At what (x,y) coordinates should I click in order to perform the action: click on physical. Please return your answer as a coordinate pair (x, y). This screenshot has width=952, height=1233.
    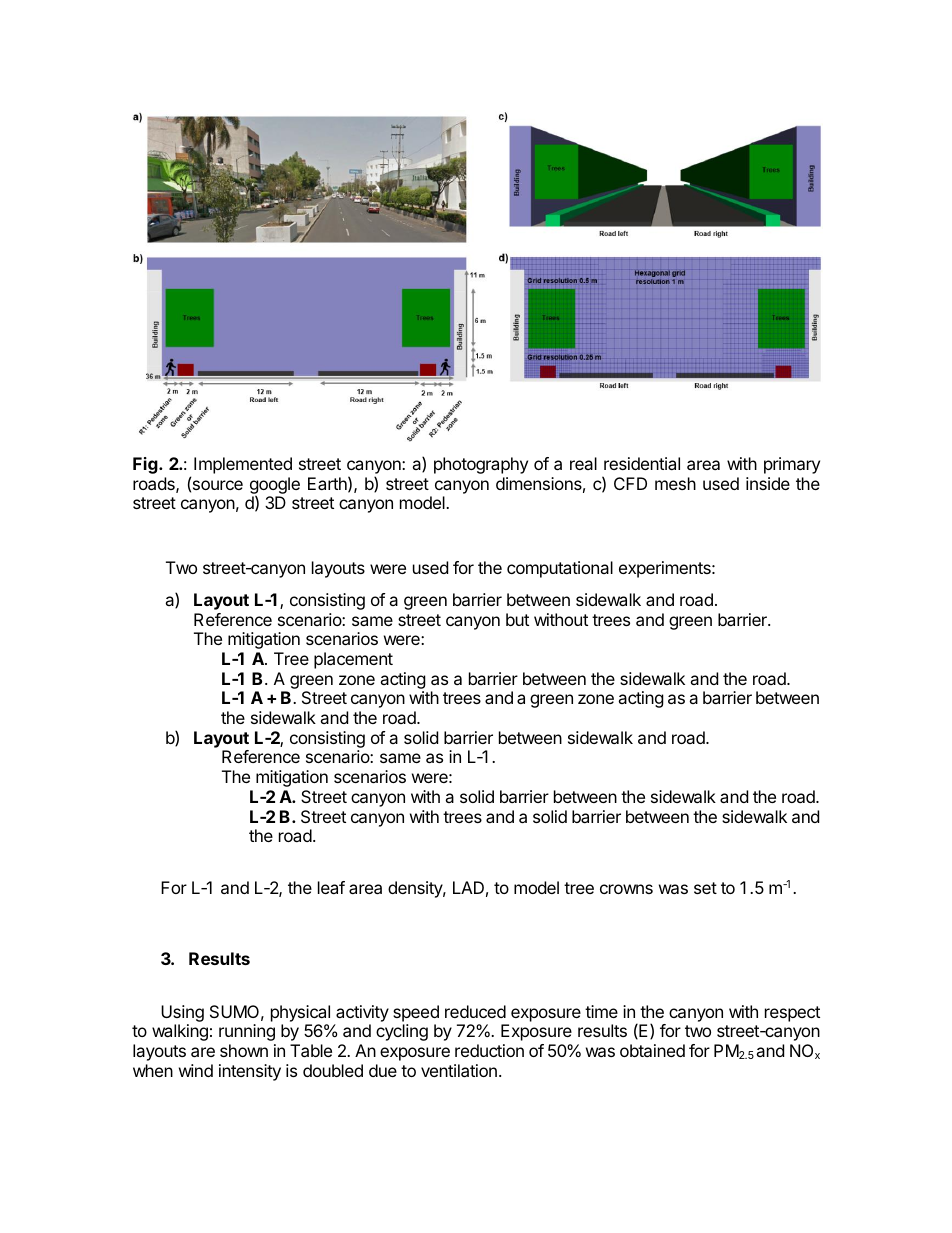
    Looking at the image, I should click on (300, 1013).
